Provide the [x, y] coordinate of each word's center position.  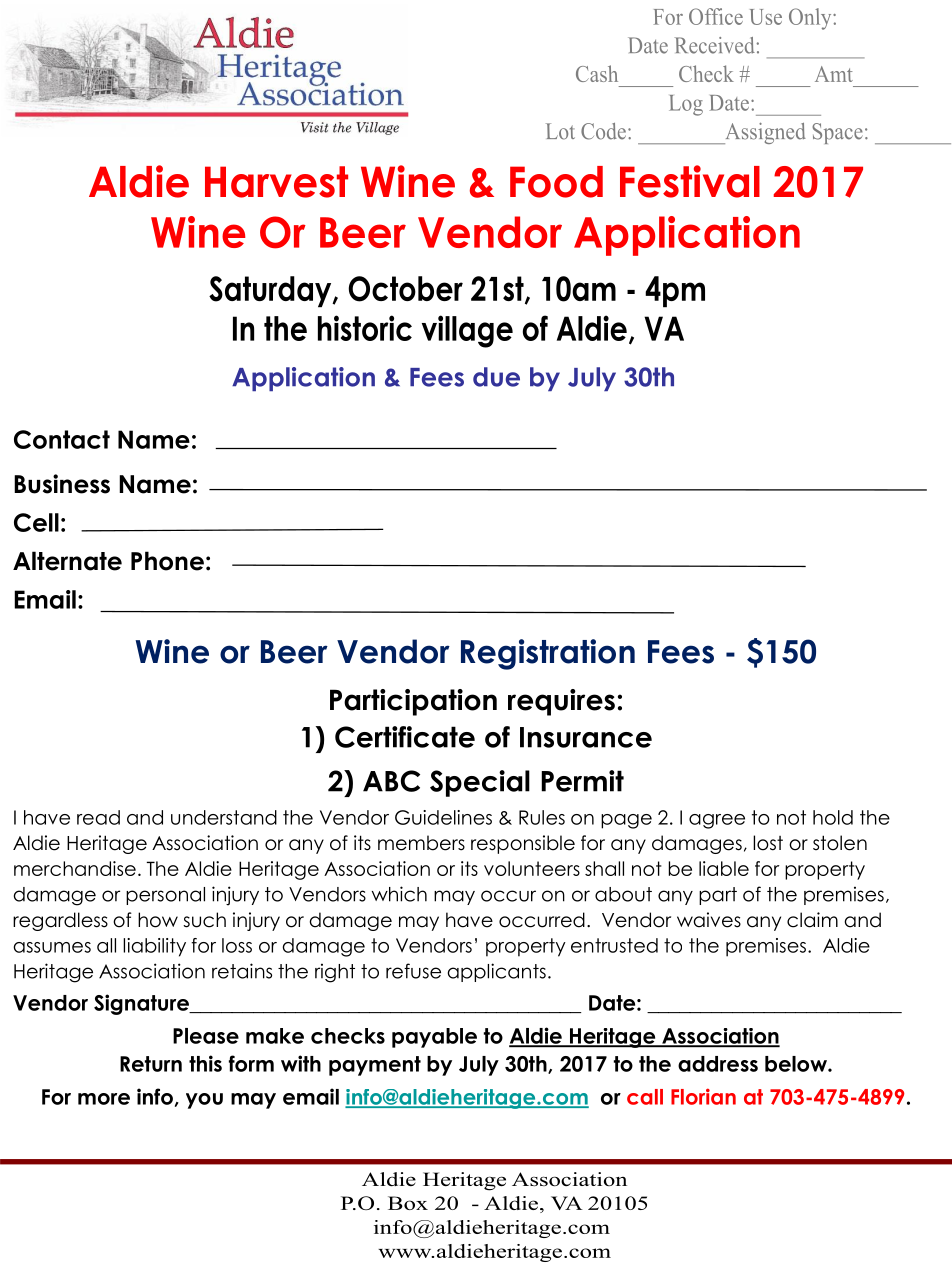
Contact [62, 439]
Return [151, 1064]
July [479, 1066]
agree [717, 821]
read [98, 817]
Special [480, 783]
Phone [167, 561]
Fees [681, 652]
